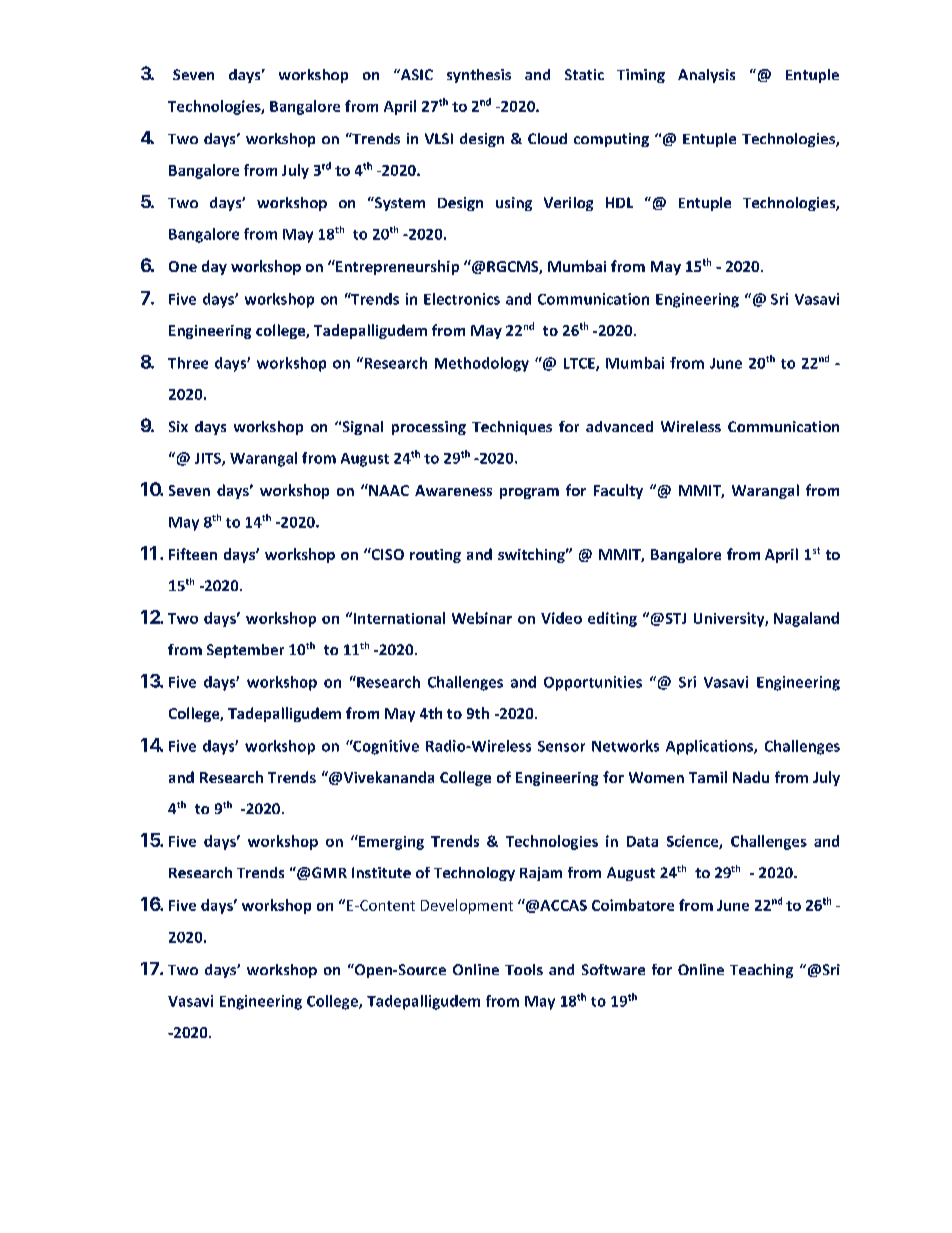 This image has width=952, height=1233. What do you see at coordinates (183, 266) in the image?
I see `One` at bounding box center [183, 266].
